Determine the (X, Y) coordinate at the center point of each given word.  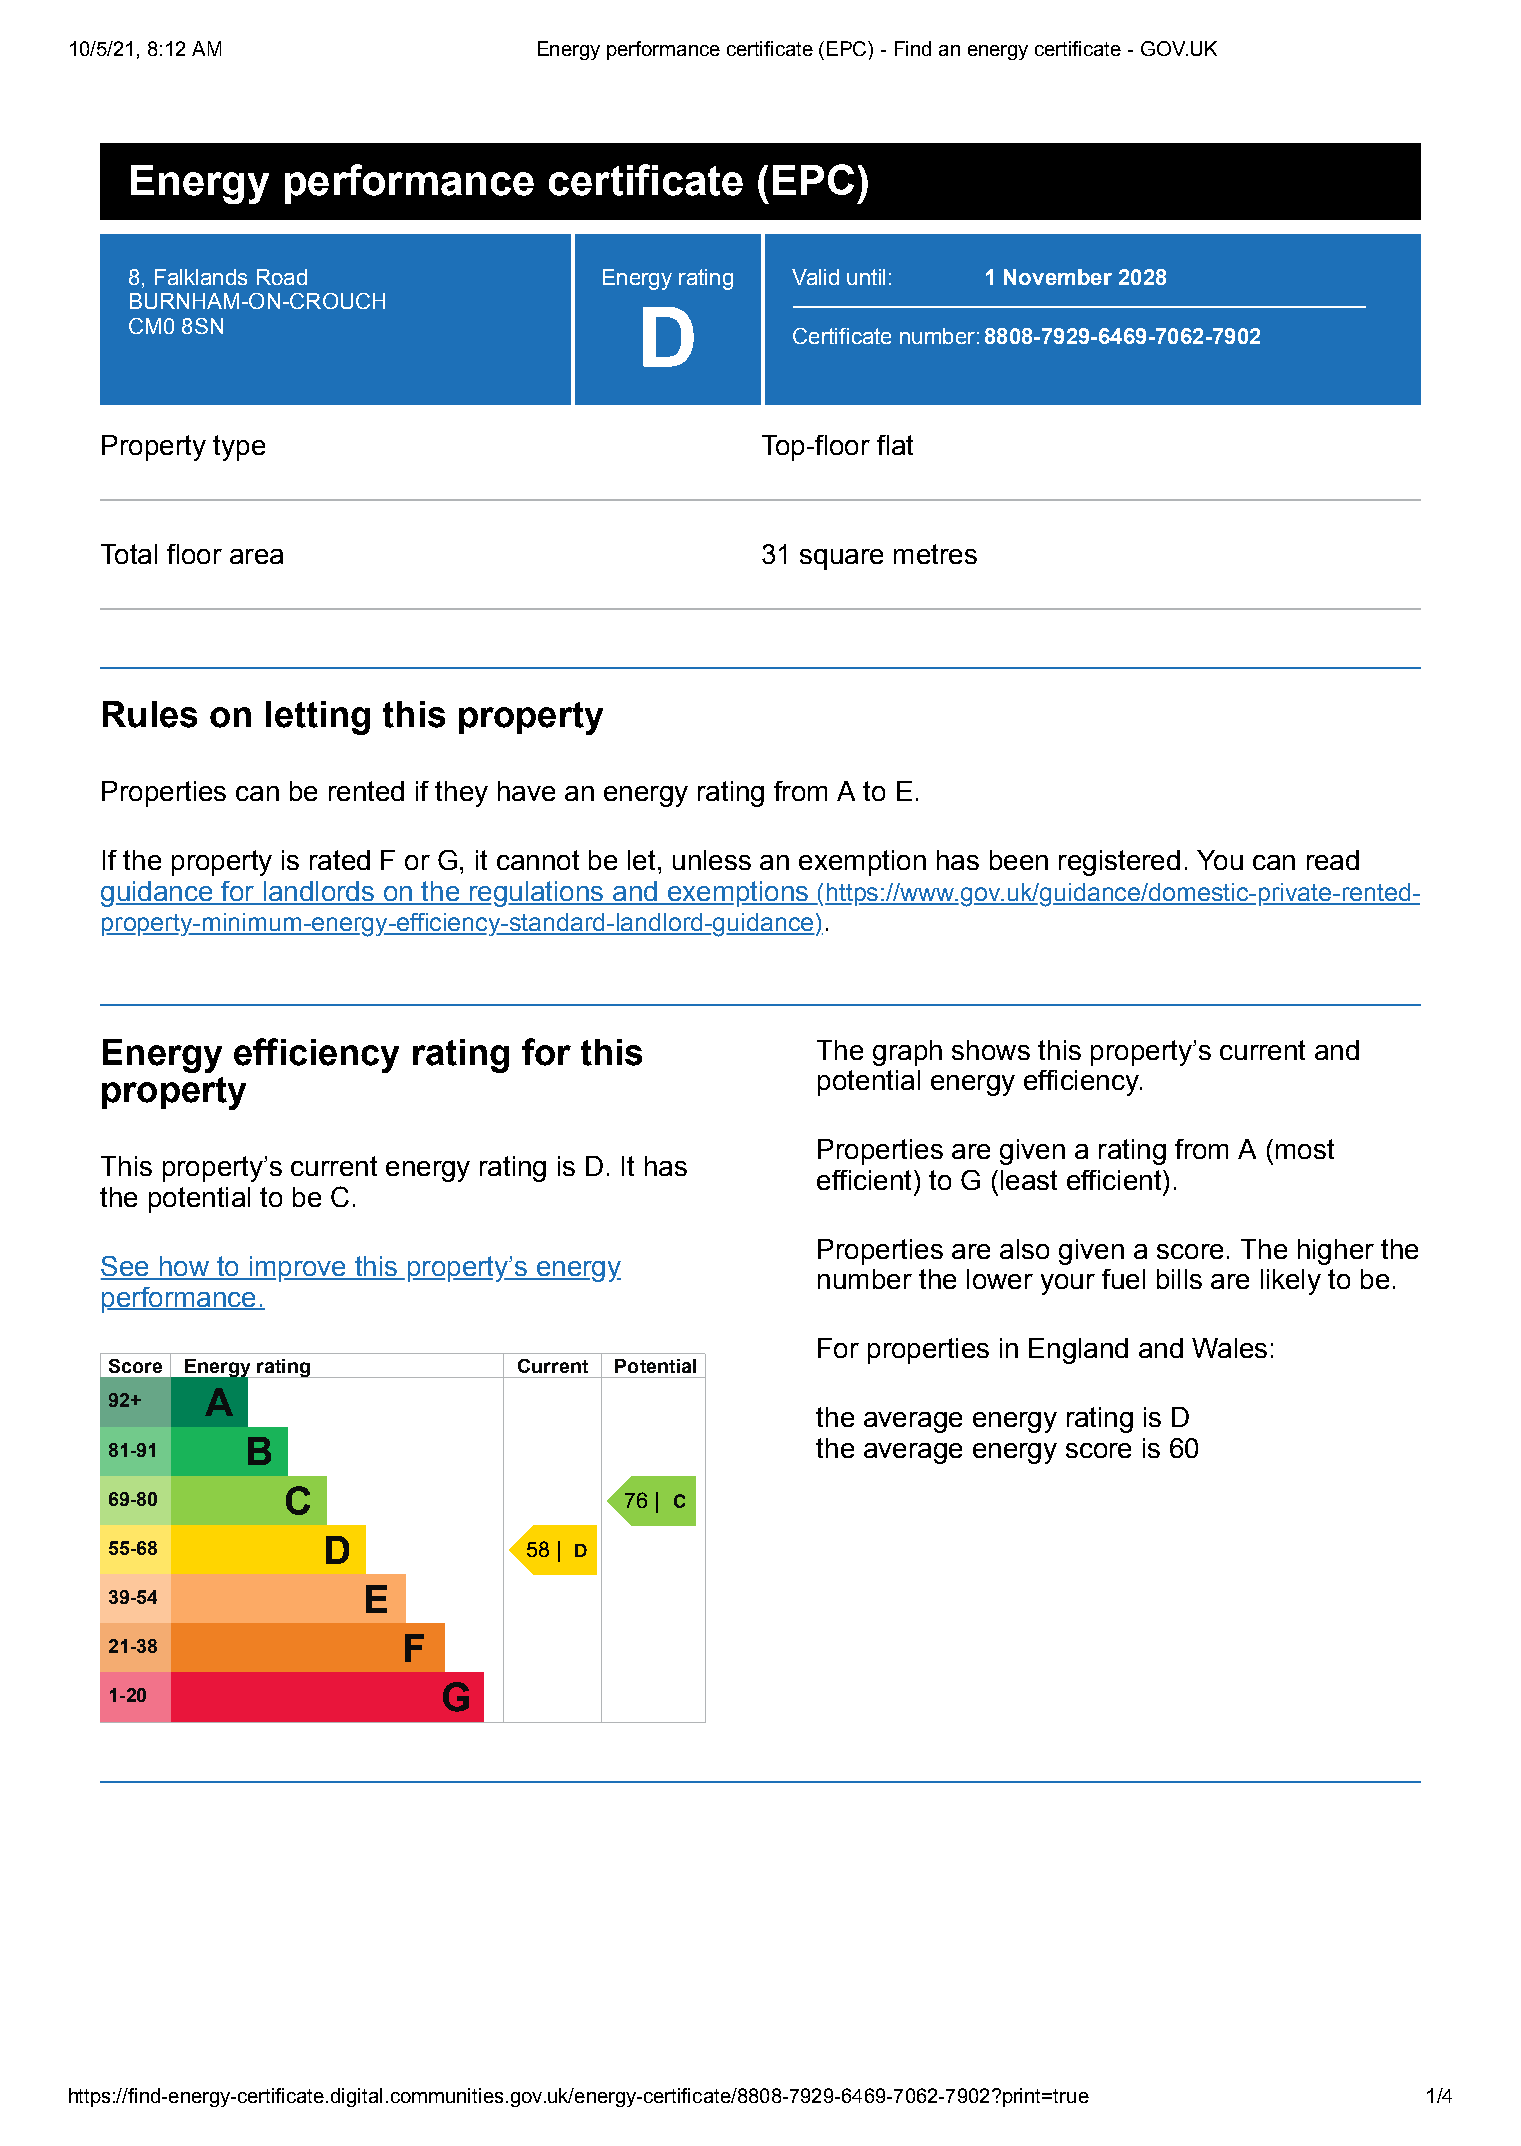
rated (340, 860)
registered (1119, 863)
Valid (815, 277)
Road (282, 277)
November (1058, 277)
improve (297, 1269)
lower (1000, 1279)
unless (712, 860)
